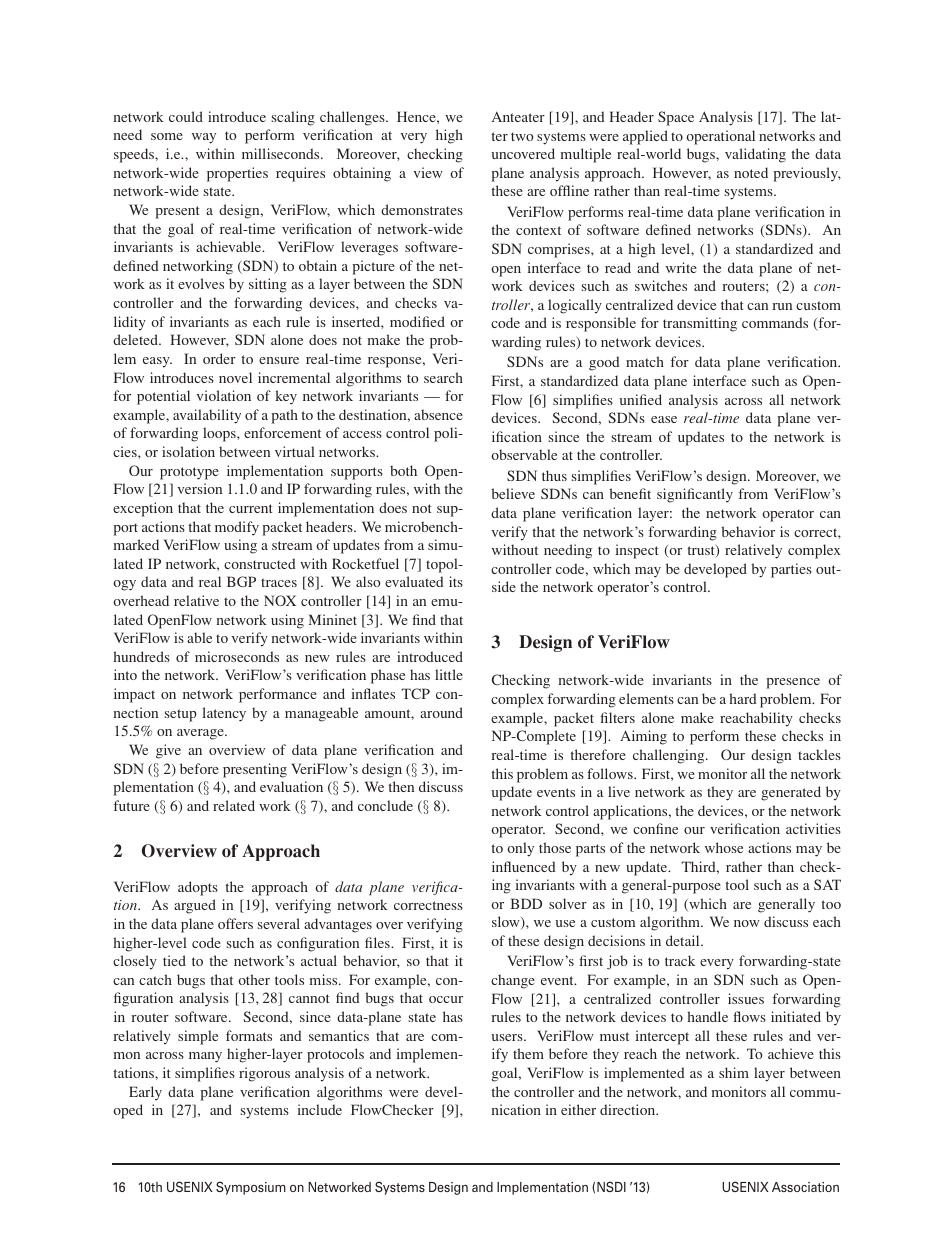  Describe the element at coordinates (578, 1109) in the screenshot. I see `either` at that location.
